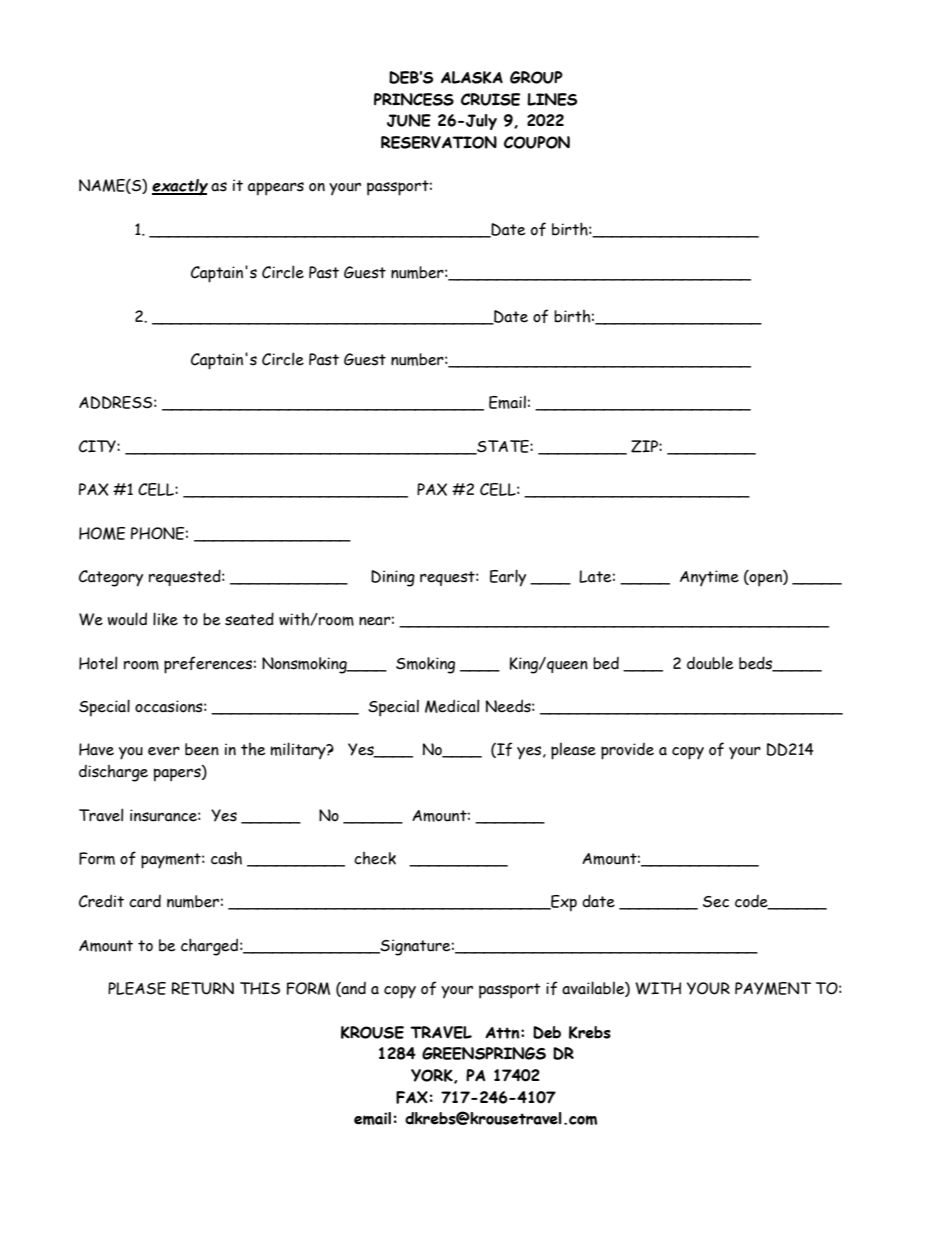 This screenshot has width=952, height=1233. Describe the element at coordinates (165, 619) in the screenshot. I see `like` at that location.
